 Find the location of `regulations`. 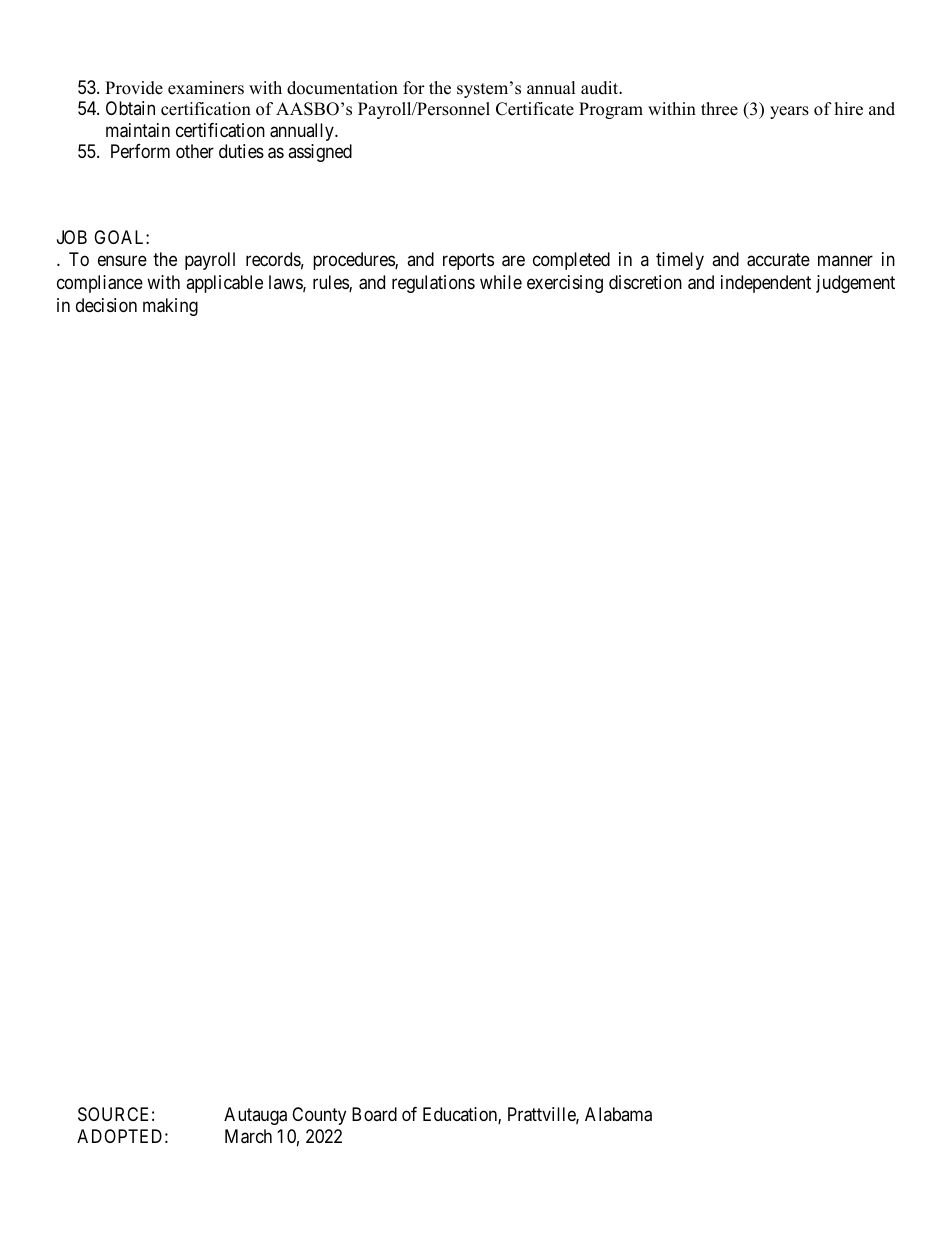

regulations is located at coordinates (433, 284).
